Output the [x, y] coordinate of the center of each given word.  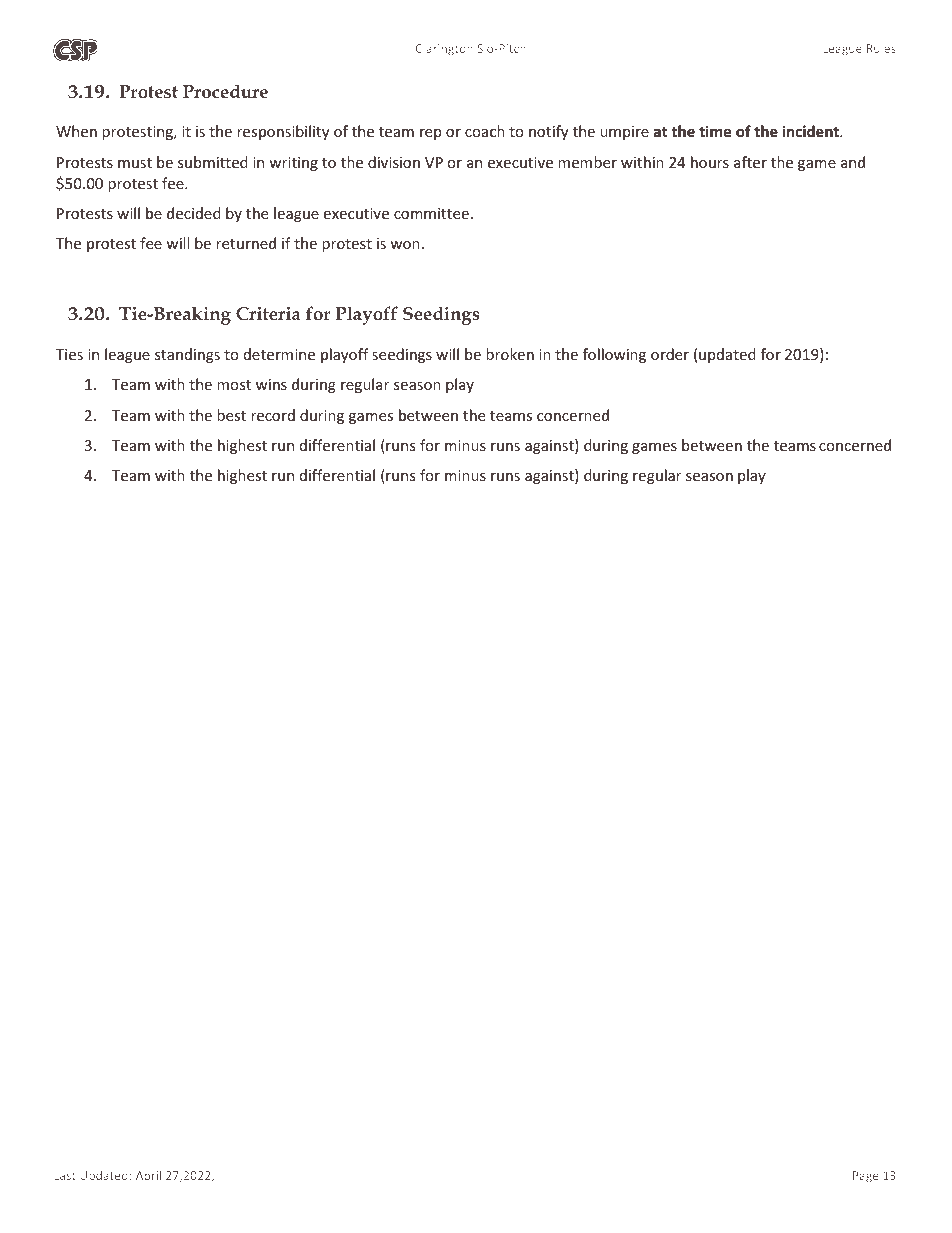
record [273, 415]
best [231, 415]
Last [65, 1175]
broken [510, 354]
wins [271, 384]
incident [811, 131]
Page [866, 1177]
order [670, 354]
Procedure [225, 91]
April [148, 1176]
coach [485, 131]
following [614, 355]
